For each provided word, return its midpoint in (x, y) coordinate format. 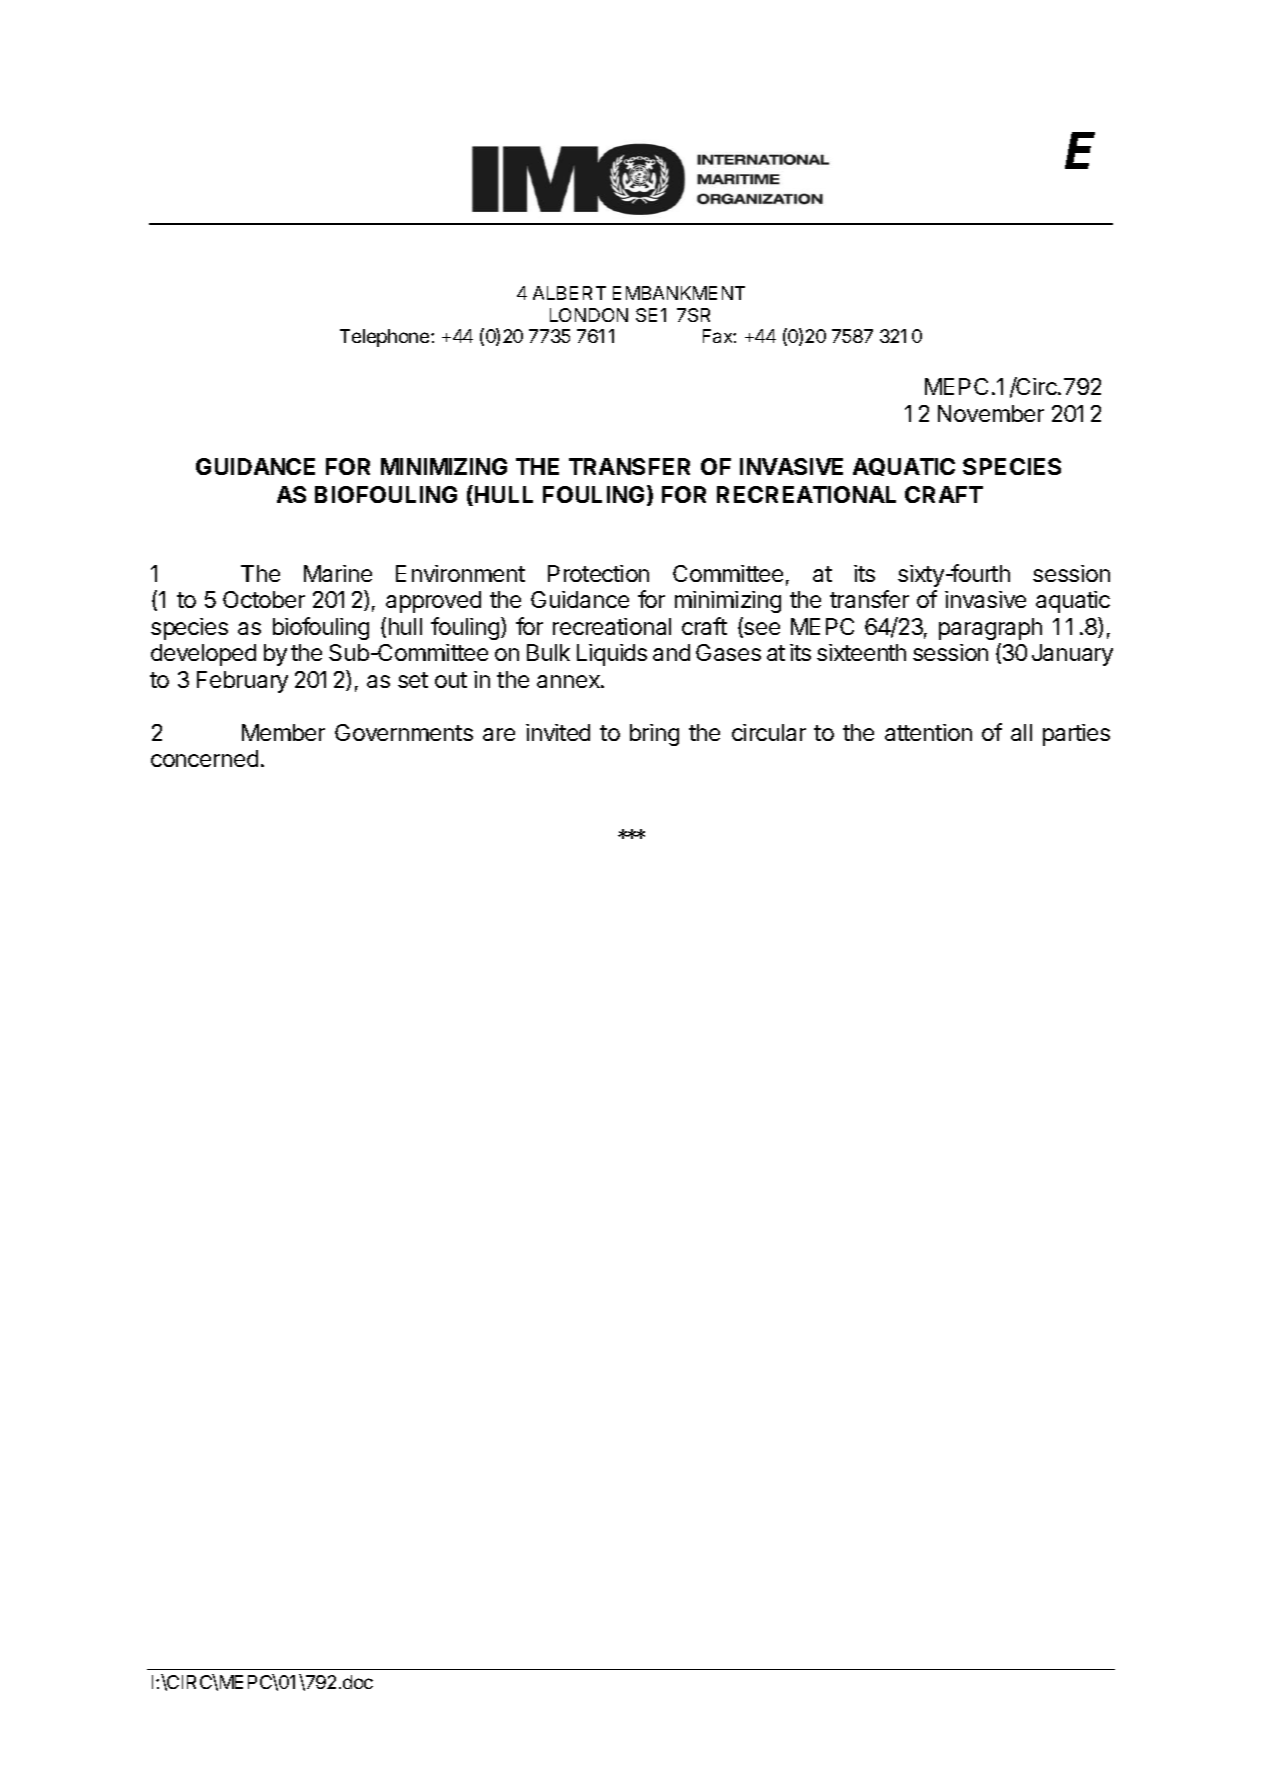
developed (203, 655)
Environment (460, 573)
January (1072, 655)
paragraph (990, 629)
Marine (338, 573)
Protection (598, 573)
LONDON (589, 315)
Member (283, 732)
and (671, 652)
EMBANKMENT (679, 293)
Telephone (386, 338)
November (991, 413)
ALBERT (569, 293)
